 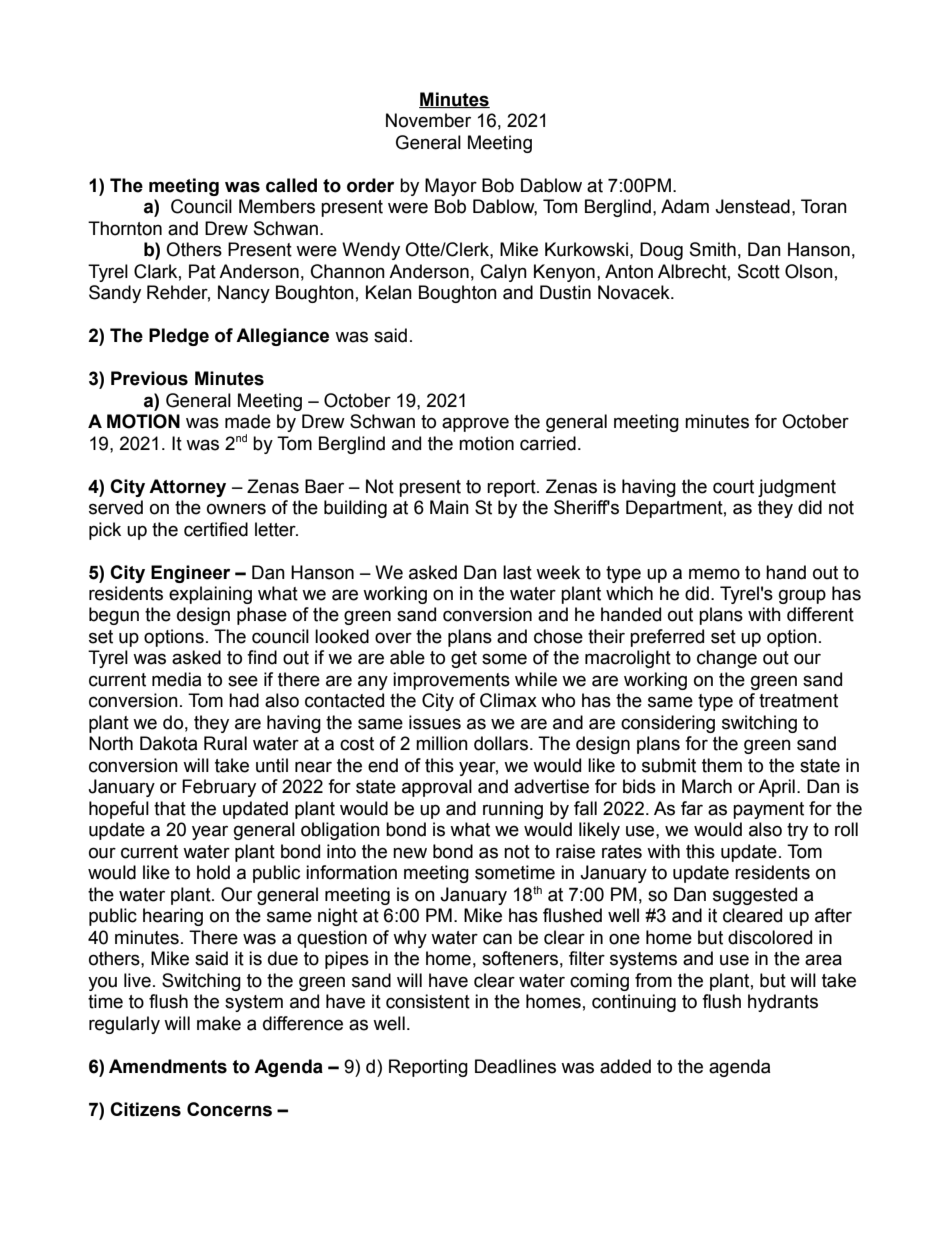 What do you see at coordinates (291, 185) in the document?
I see `called` at bounding box center [291, 185].
